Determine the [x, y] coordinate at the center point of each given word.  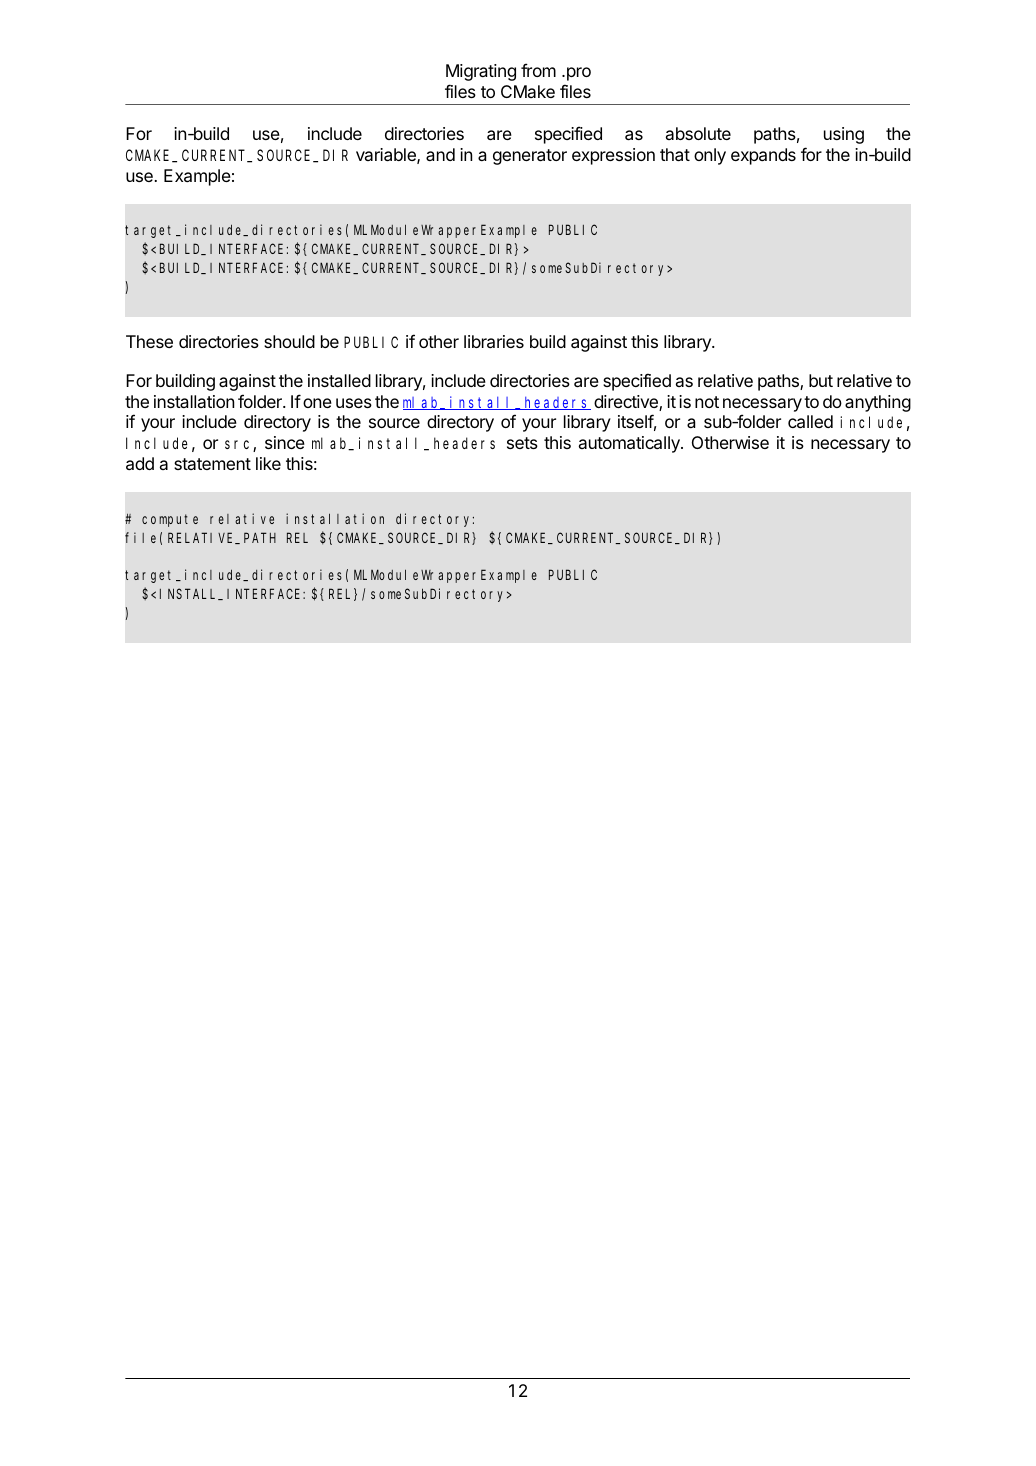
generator [530, 157]
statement [212, 464]
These [149, 341]
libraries [494, 341]
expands [763, 156]
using [844, 135]
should [289, 341]
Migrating [481, 72]
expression [613, 156]
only [710, 156]
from [538, 70]
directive [627, 403]
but [821, 380]
